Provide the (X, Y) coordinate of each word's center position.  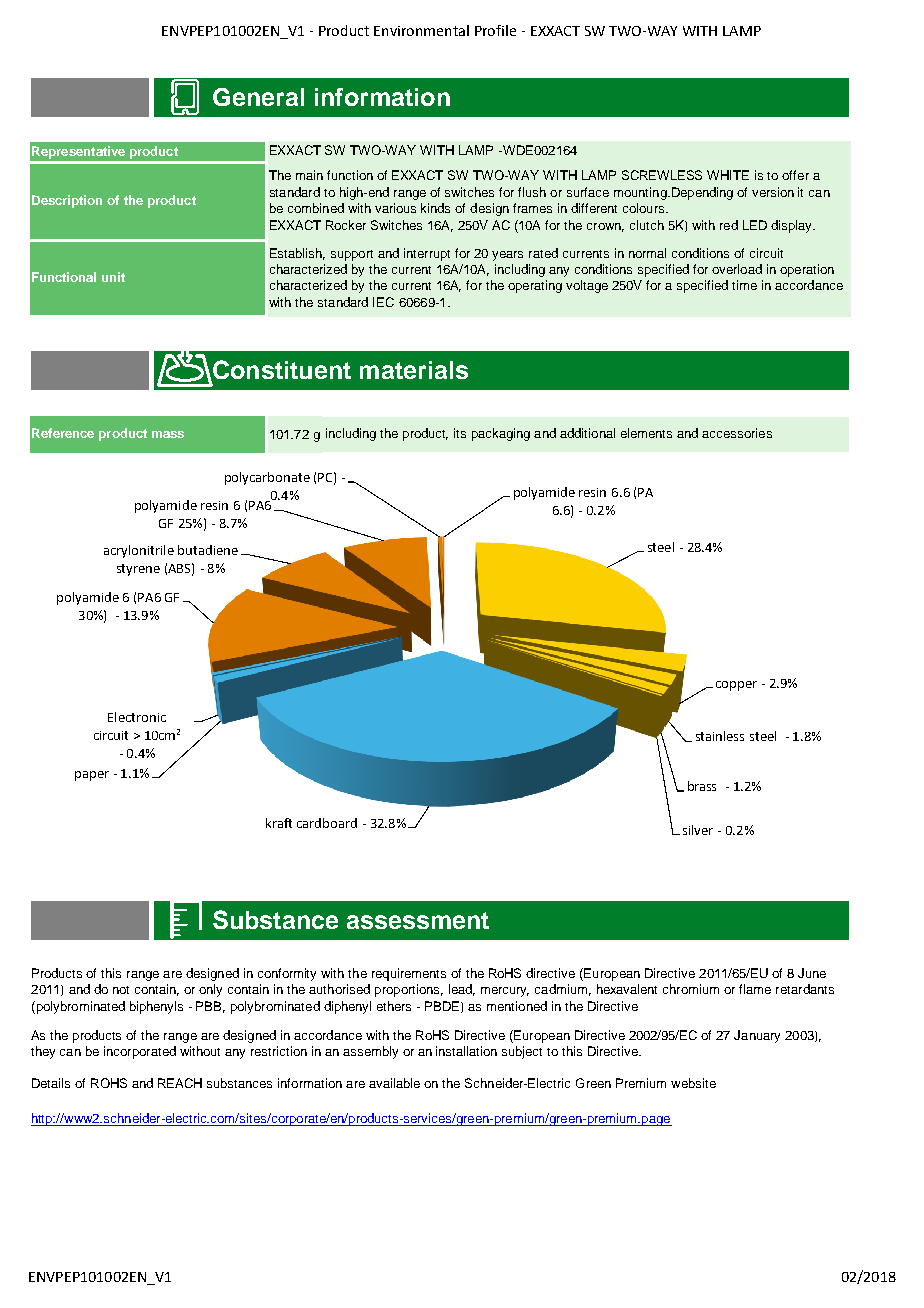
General (258, 97)
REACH (180, 1083)
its (460, 433)
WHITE (728, 175)
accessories (737, 433)
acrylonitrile (139, 551)
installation (466, 1051)
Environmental (421, 30)
